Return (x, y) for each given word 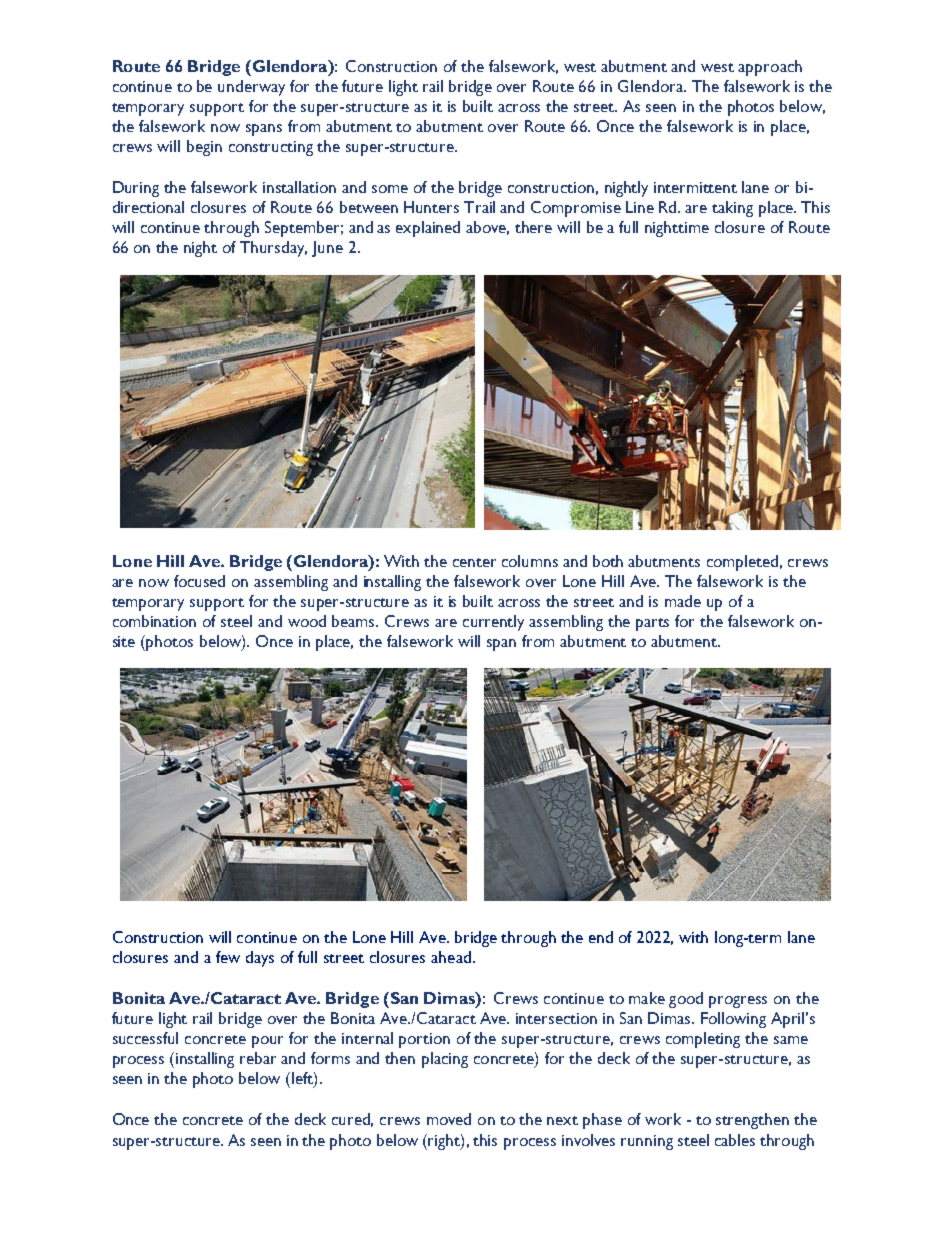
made (683, 601)
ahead (451, 957)
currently (493, 623)
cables (735, 1140)
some (390, 189)
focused (199, 581)
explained (428, 229)
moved (449, 1119)
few (228, 957)
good (686, 1000)
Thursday (273, 249)
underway (251, 88)
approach (770, 68)
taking (732, 209)
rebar (258, 1058)
